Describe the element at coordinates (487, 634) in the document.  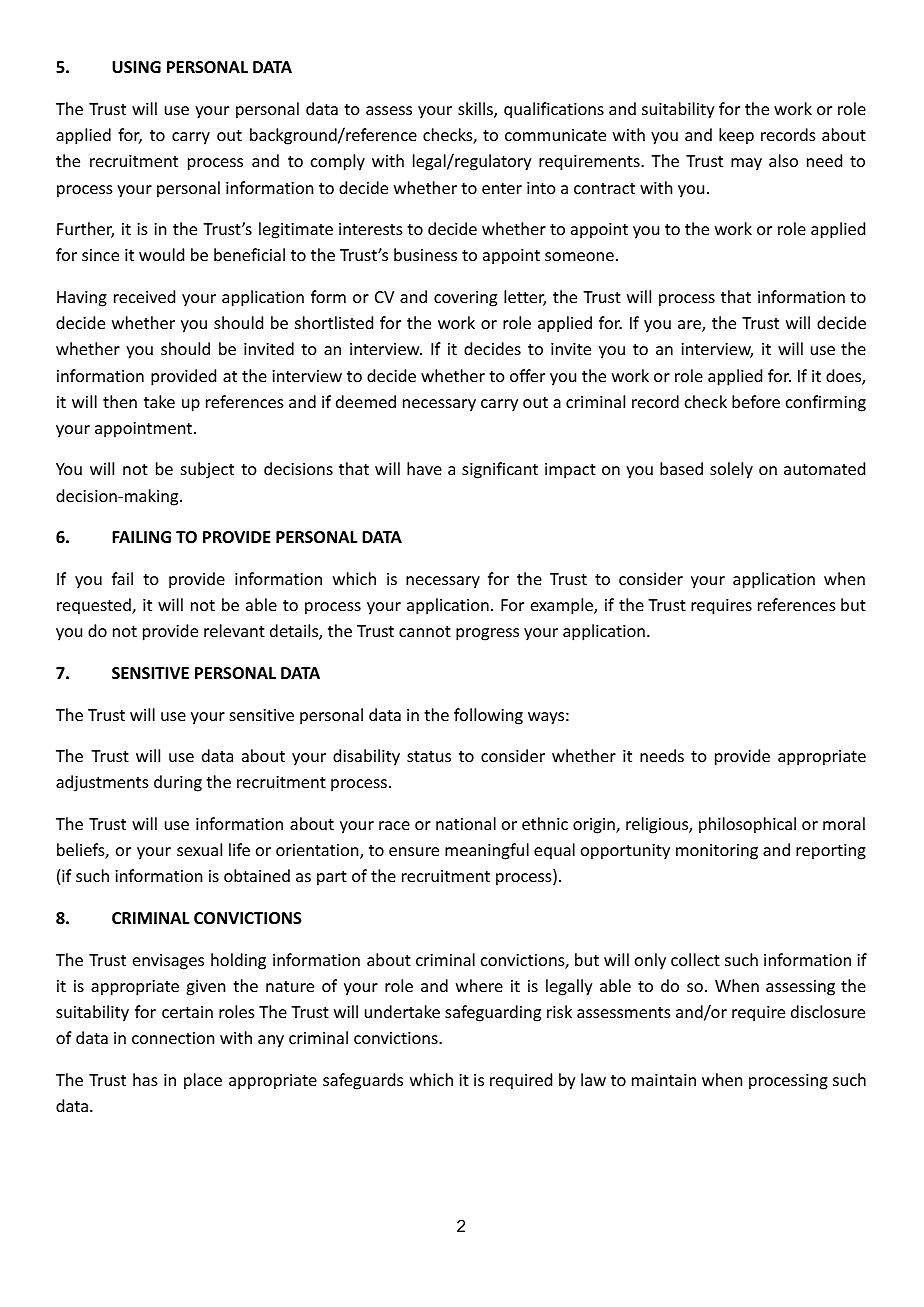
I see `progress` at that location.
